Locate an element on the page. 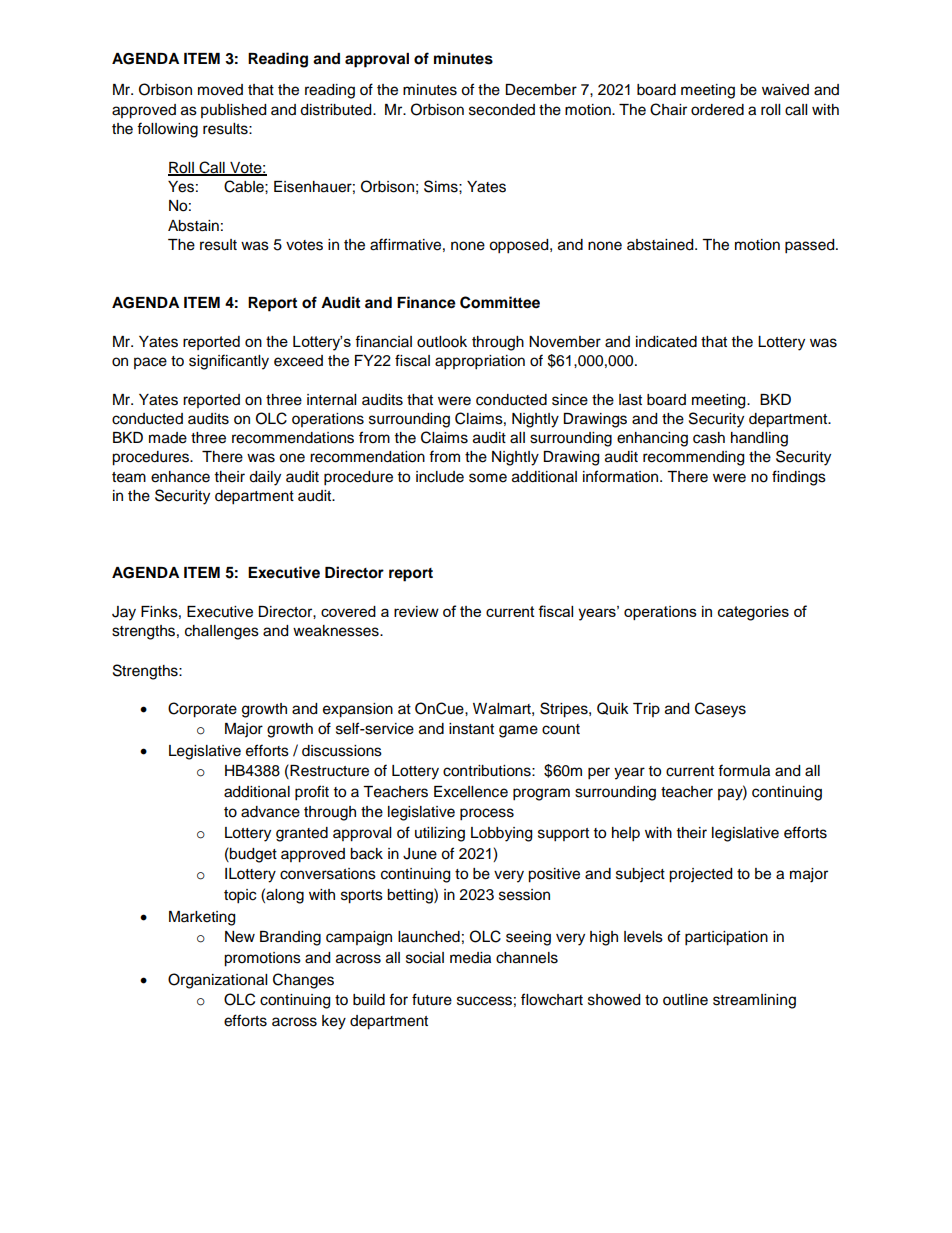  categories is located at coordinates (753, 613).
